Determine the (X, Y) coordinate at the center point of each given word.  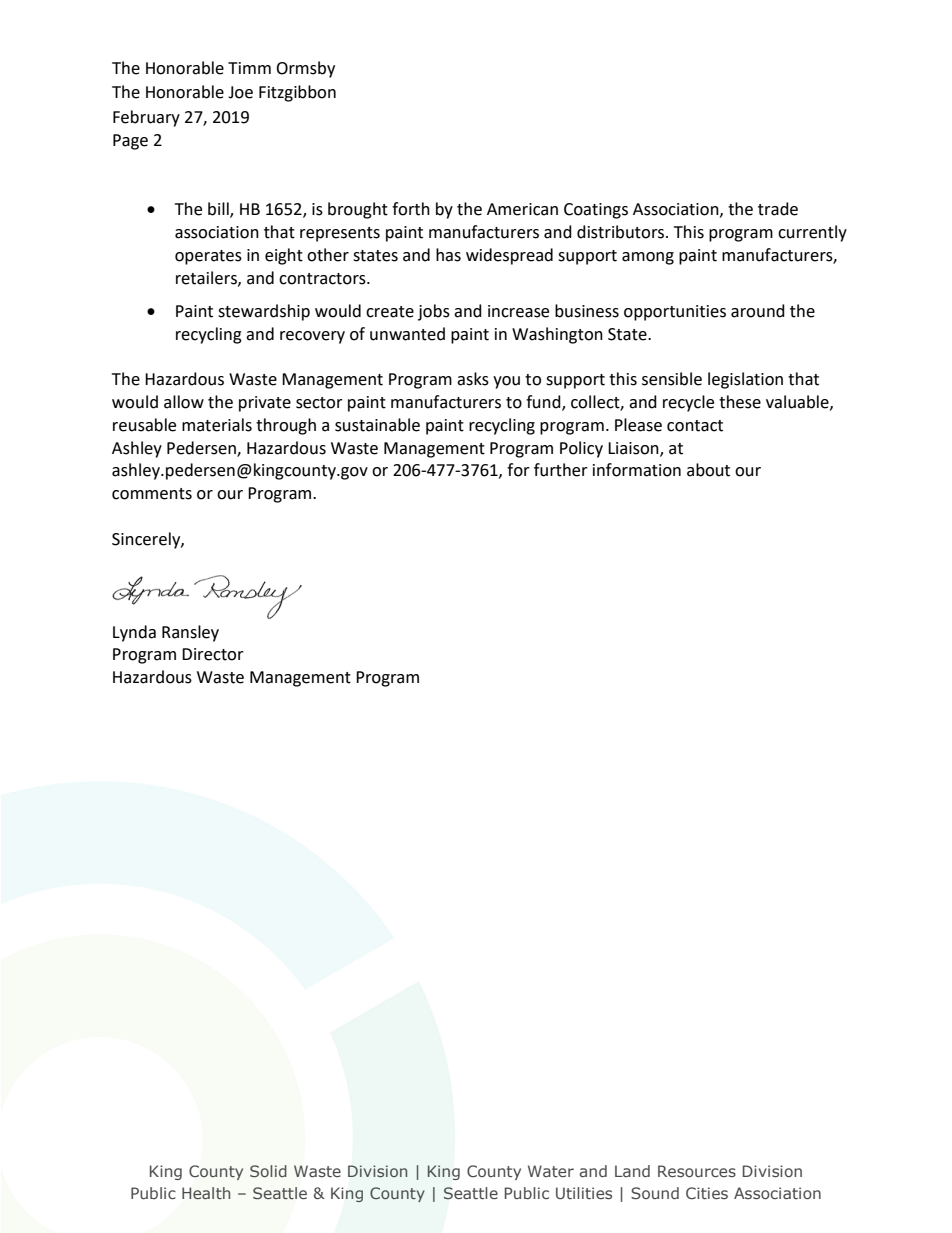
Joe (240, 92)
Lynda (134, 633)
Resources (697, 1171)
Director (213, 654)
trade (778, 209)
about (708, 470)
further (561, 470)
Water (551, 1171)
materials (217, 425)
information (637, 470)
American (522, 209)
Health (206, 1193)
